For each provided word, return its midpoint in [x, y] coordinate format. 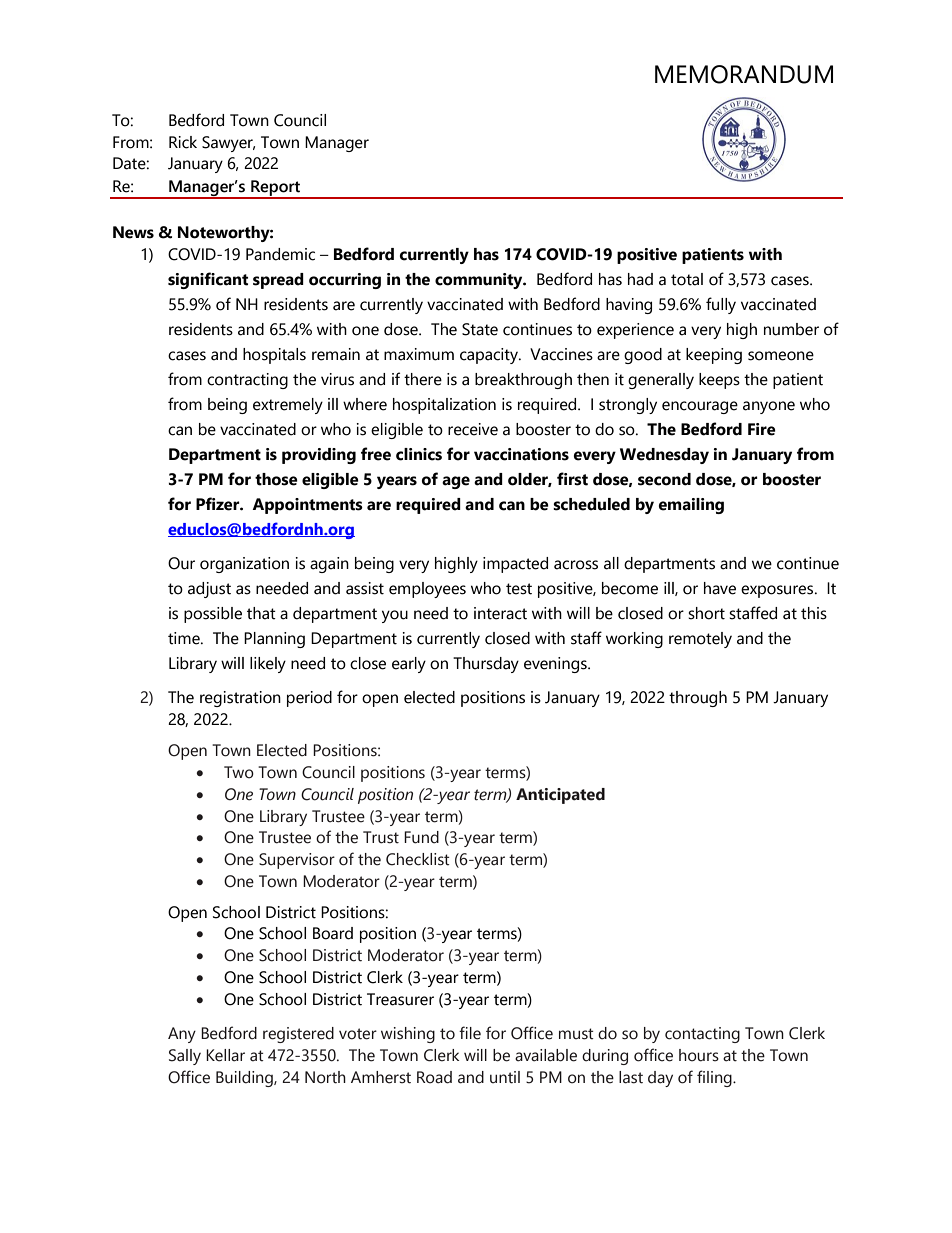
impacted [515, 565]
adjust [209, 590]
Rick [183, 142]
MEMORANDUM [744, 74]
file [470, 1033]
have [720, 588]
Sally [185, 1057]
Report [276, 189]
